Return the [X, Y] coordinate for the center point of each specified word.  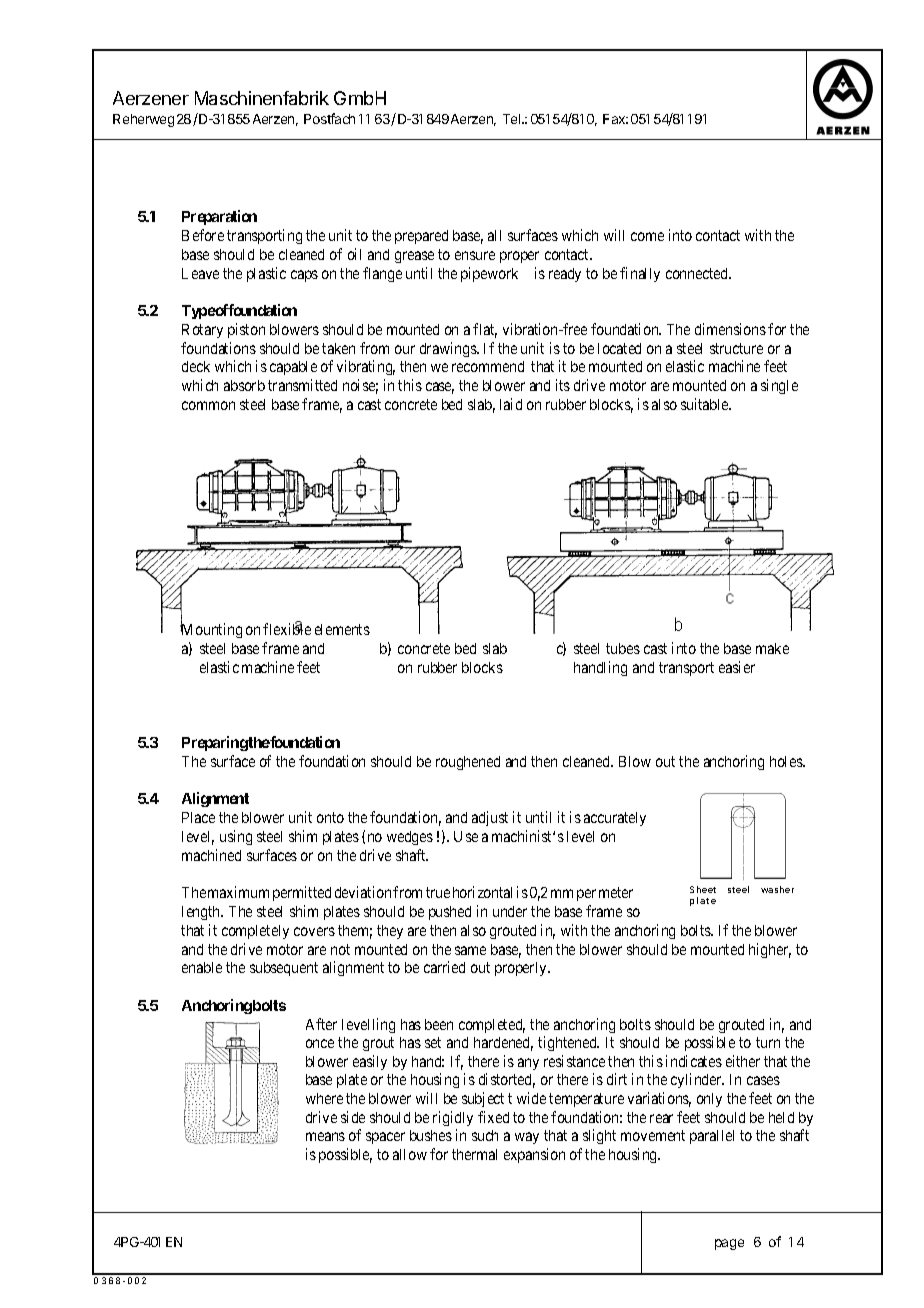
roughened [468, 763]
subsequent [284, 969]
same [470, 950]
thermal [474, 1154]
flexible [287, 629]
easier [737, 667]
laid [511, 404]
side [353, 1117]
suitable [706, 404]
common [208, 405]
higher [770, 950]
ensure [475, 255]
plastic [266, 274]
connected [698, 273]
